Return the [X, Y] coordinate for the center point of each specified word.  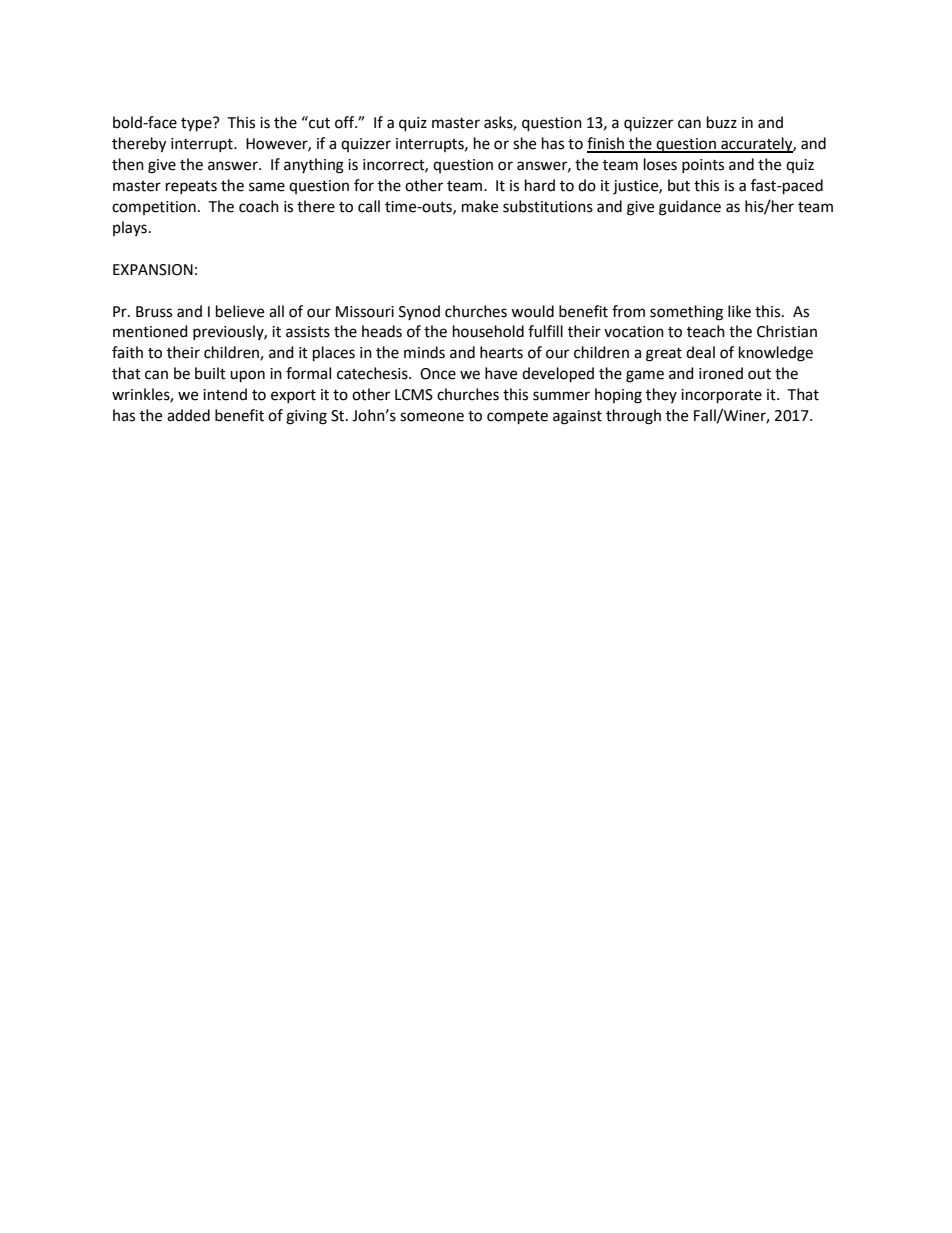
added [188, 415]
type [197, 124]
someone [432, 417]
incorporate [721, 396]
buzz [722, 122]
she [524, 143]
